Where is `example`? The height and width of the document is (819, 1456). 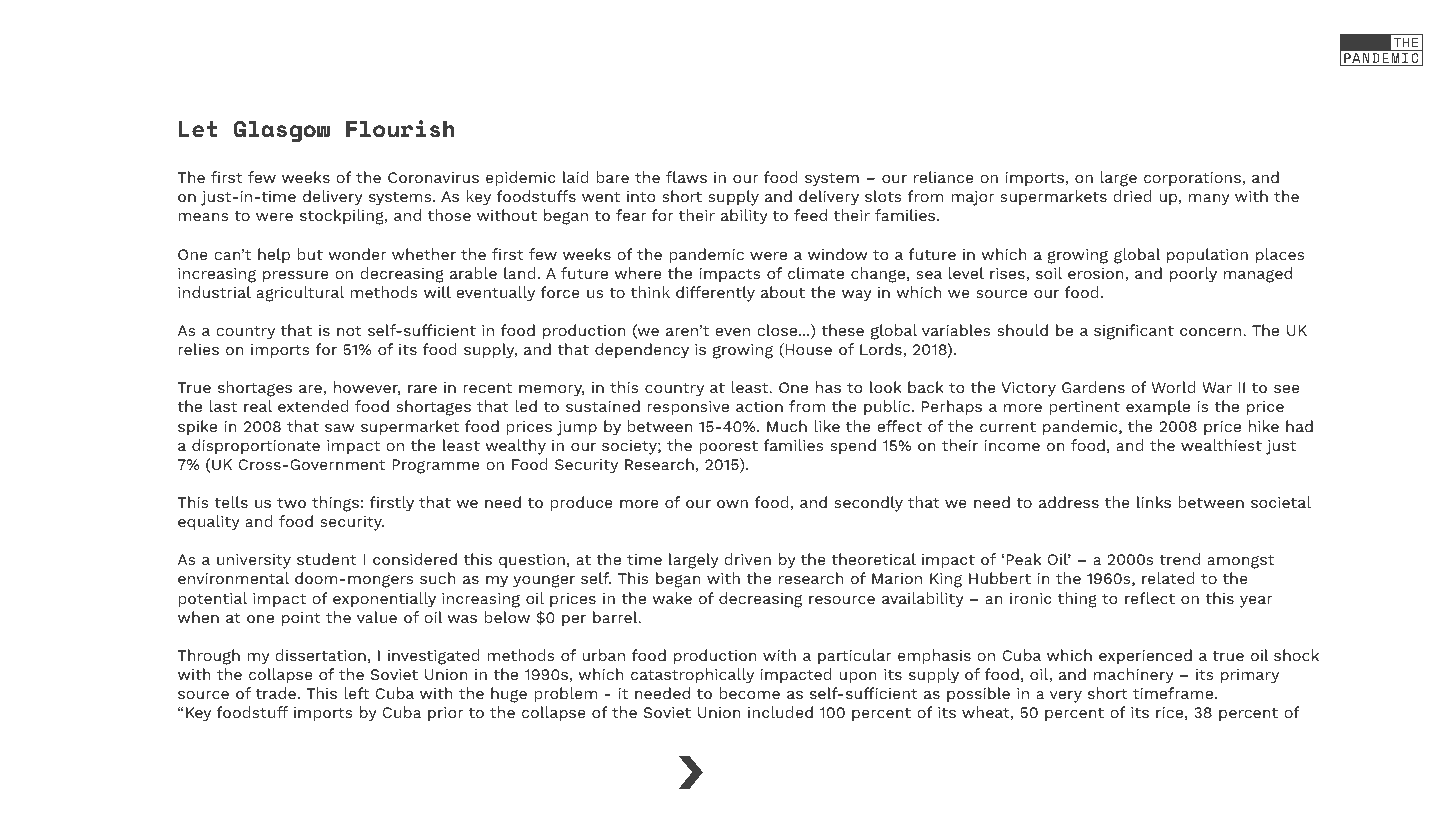
example is located at coordinates (1158, 408).
